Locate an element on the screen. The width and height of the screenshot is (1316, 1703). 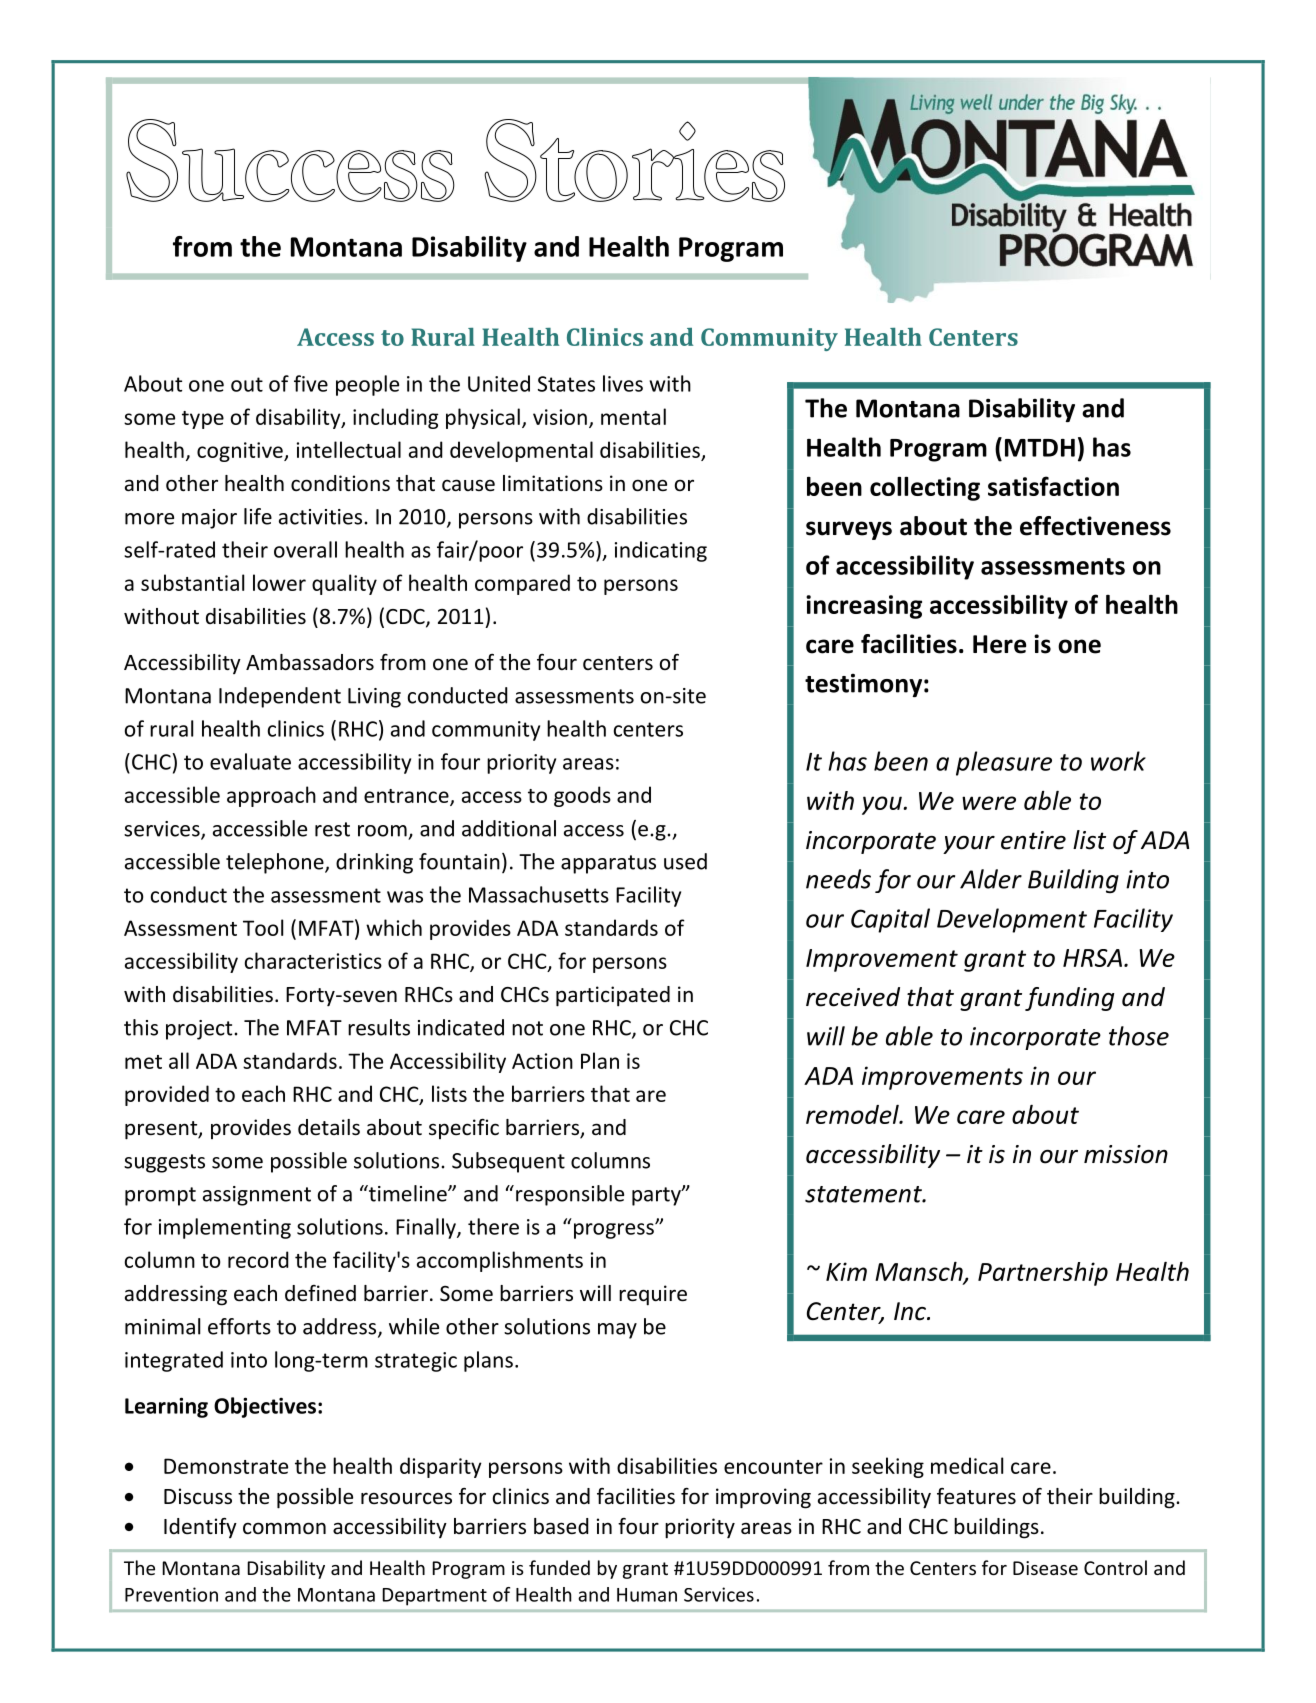
lives is located at coordinates (623, 383).
